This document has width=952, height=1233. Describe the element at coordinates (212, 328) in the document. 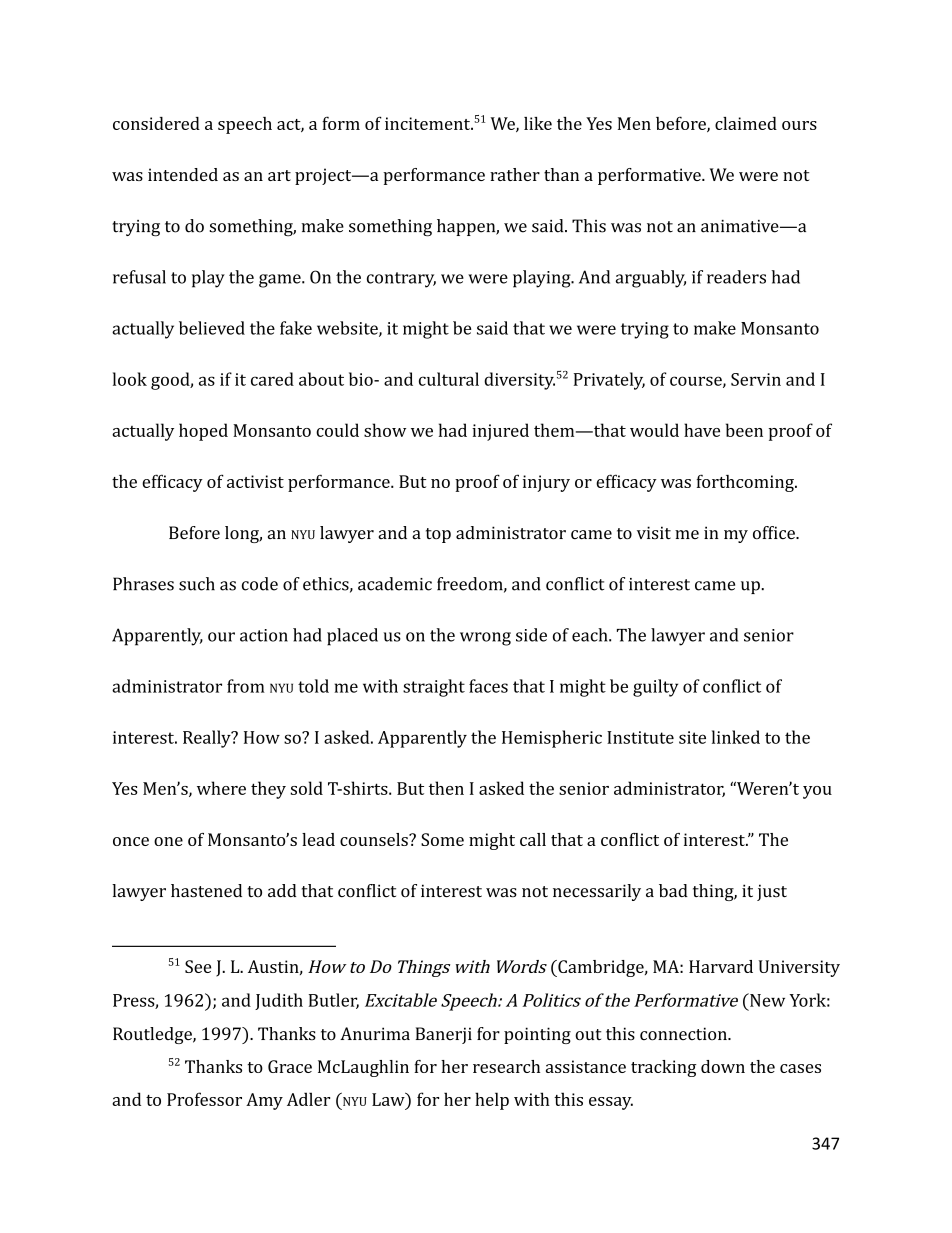

I see `believed` at that location.
